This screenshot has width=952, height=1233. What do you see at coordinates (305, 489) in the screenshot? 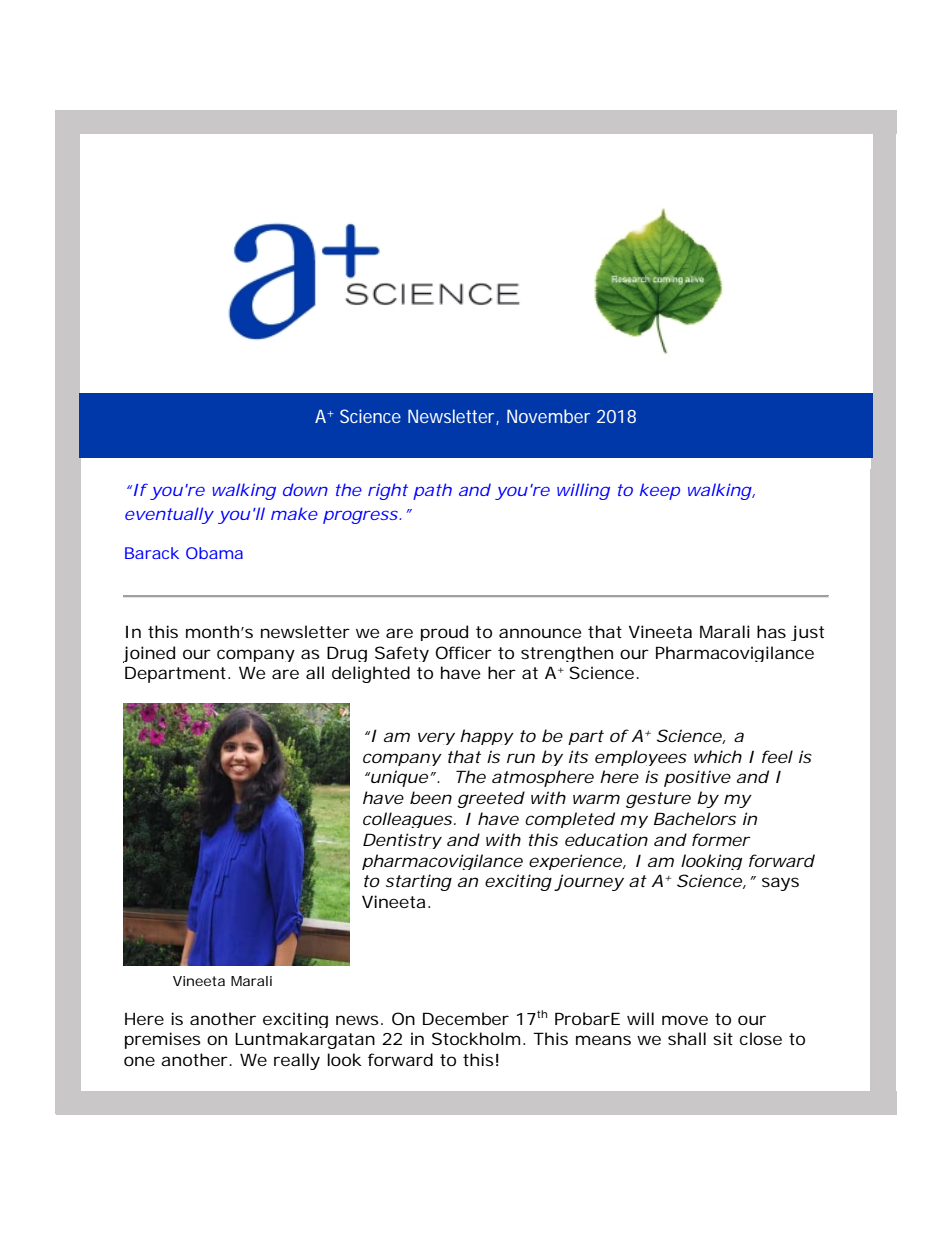
I see `down` at bounding box center [305, 489].
